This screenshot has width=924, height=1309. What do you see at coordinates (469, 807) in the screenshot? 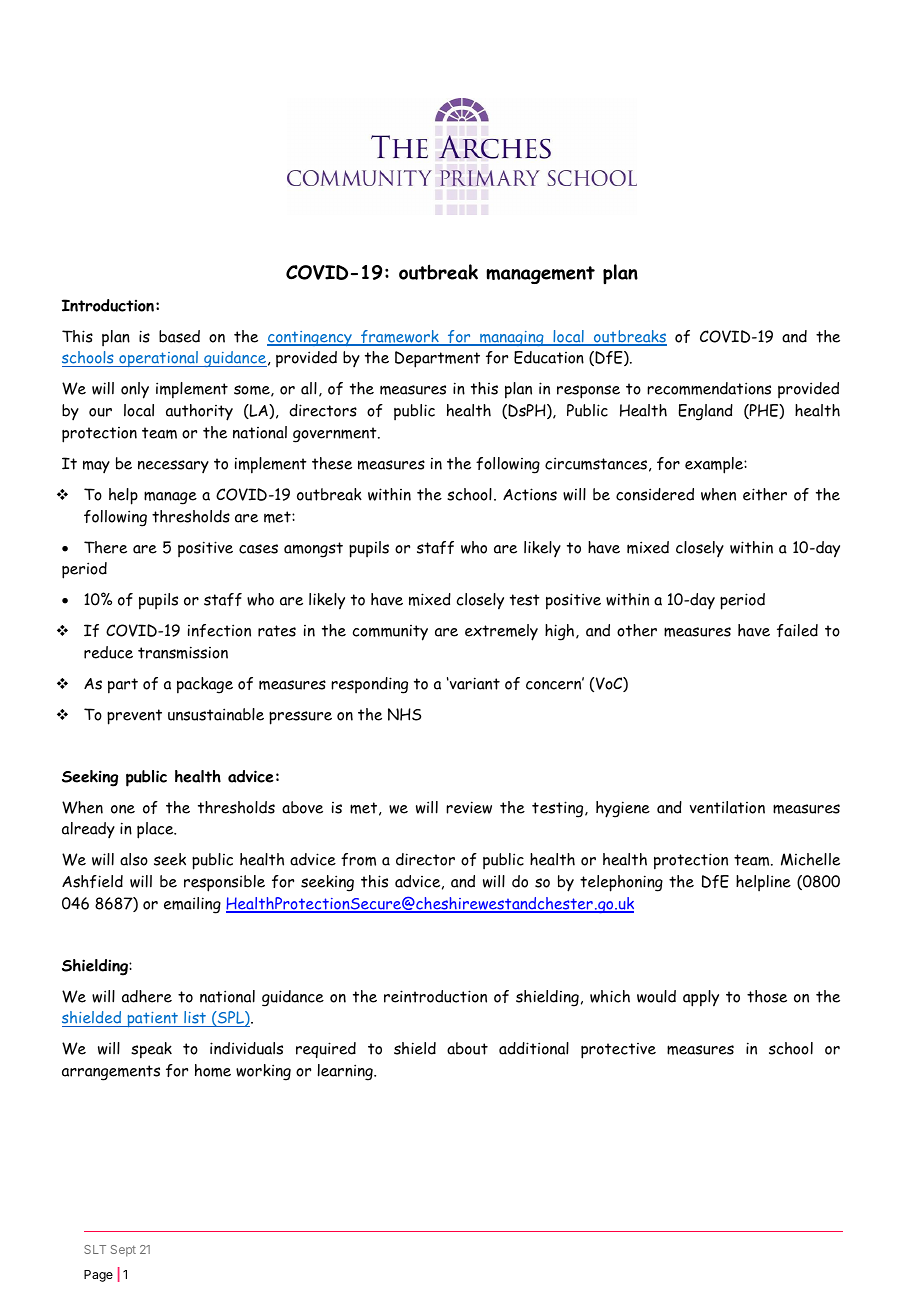
I see `review` at bounding box center [469, 807].
